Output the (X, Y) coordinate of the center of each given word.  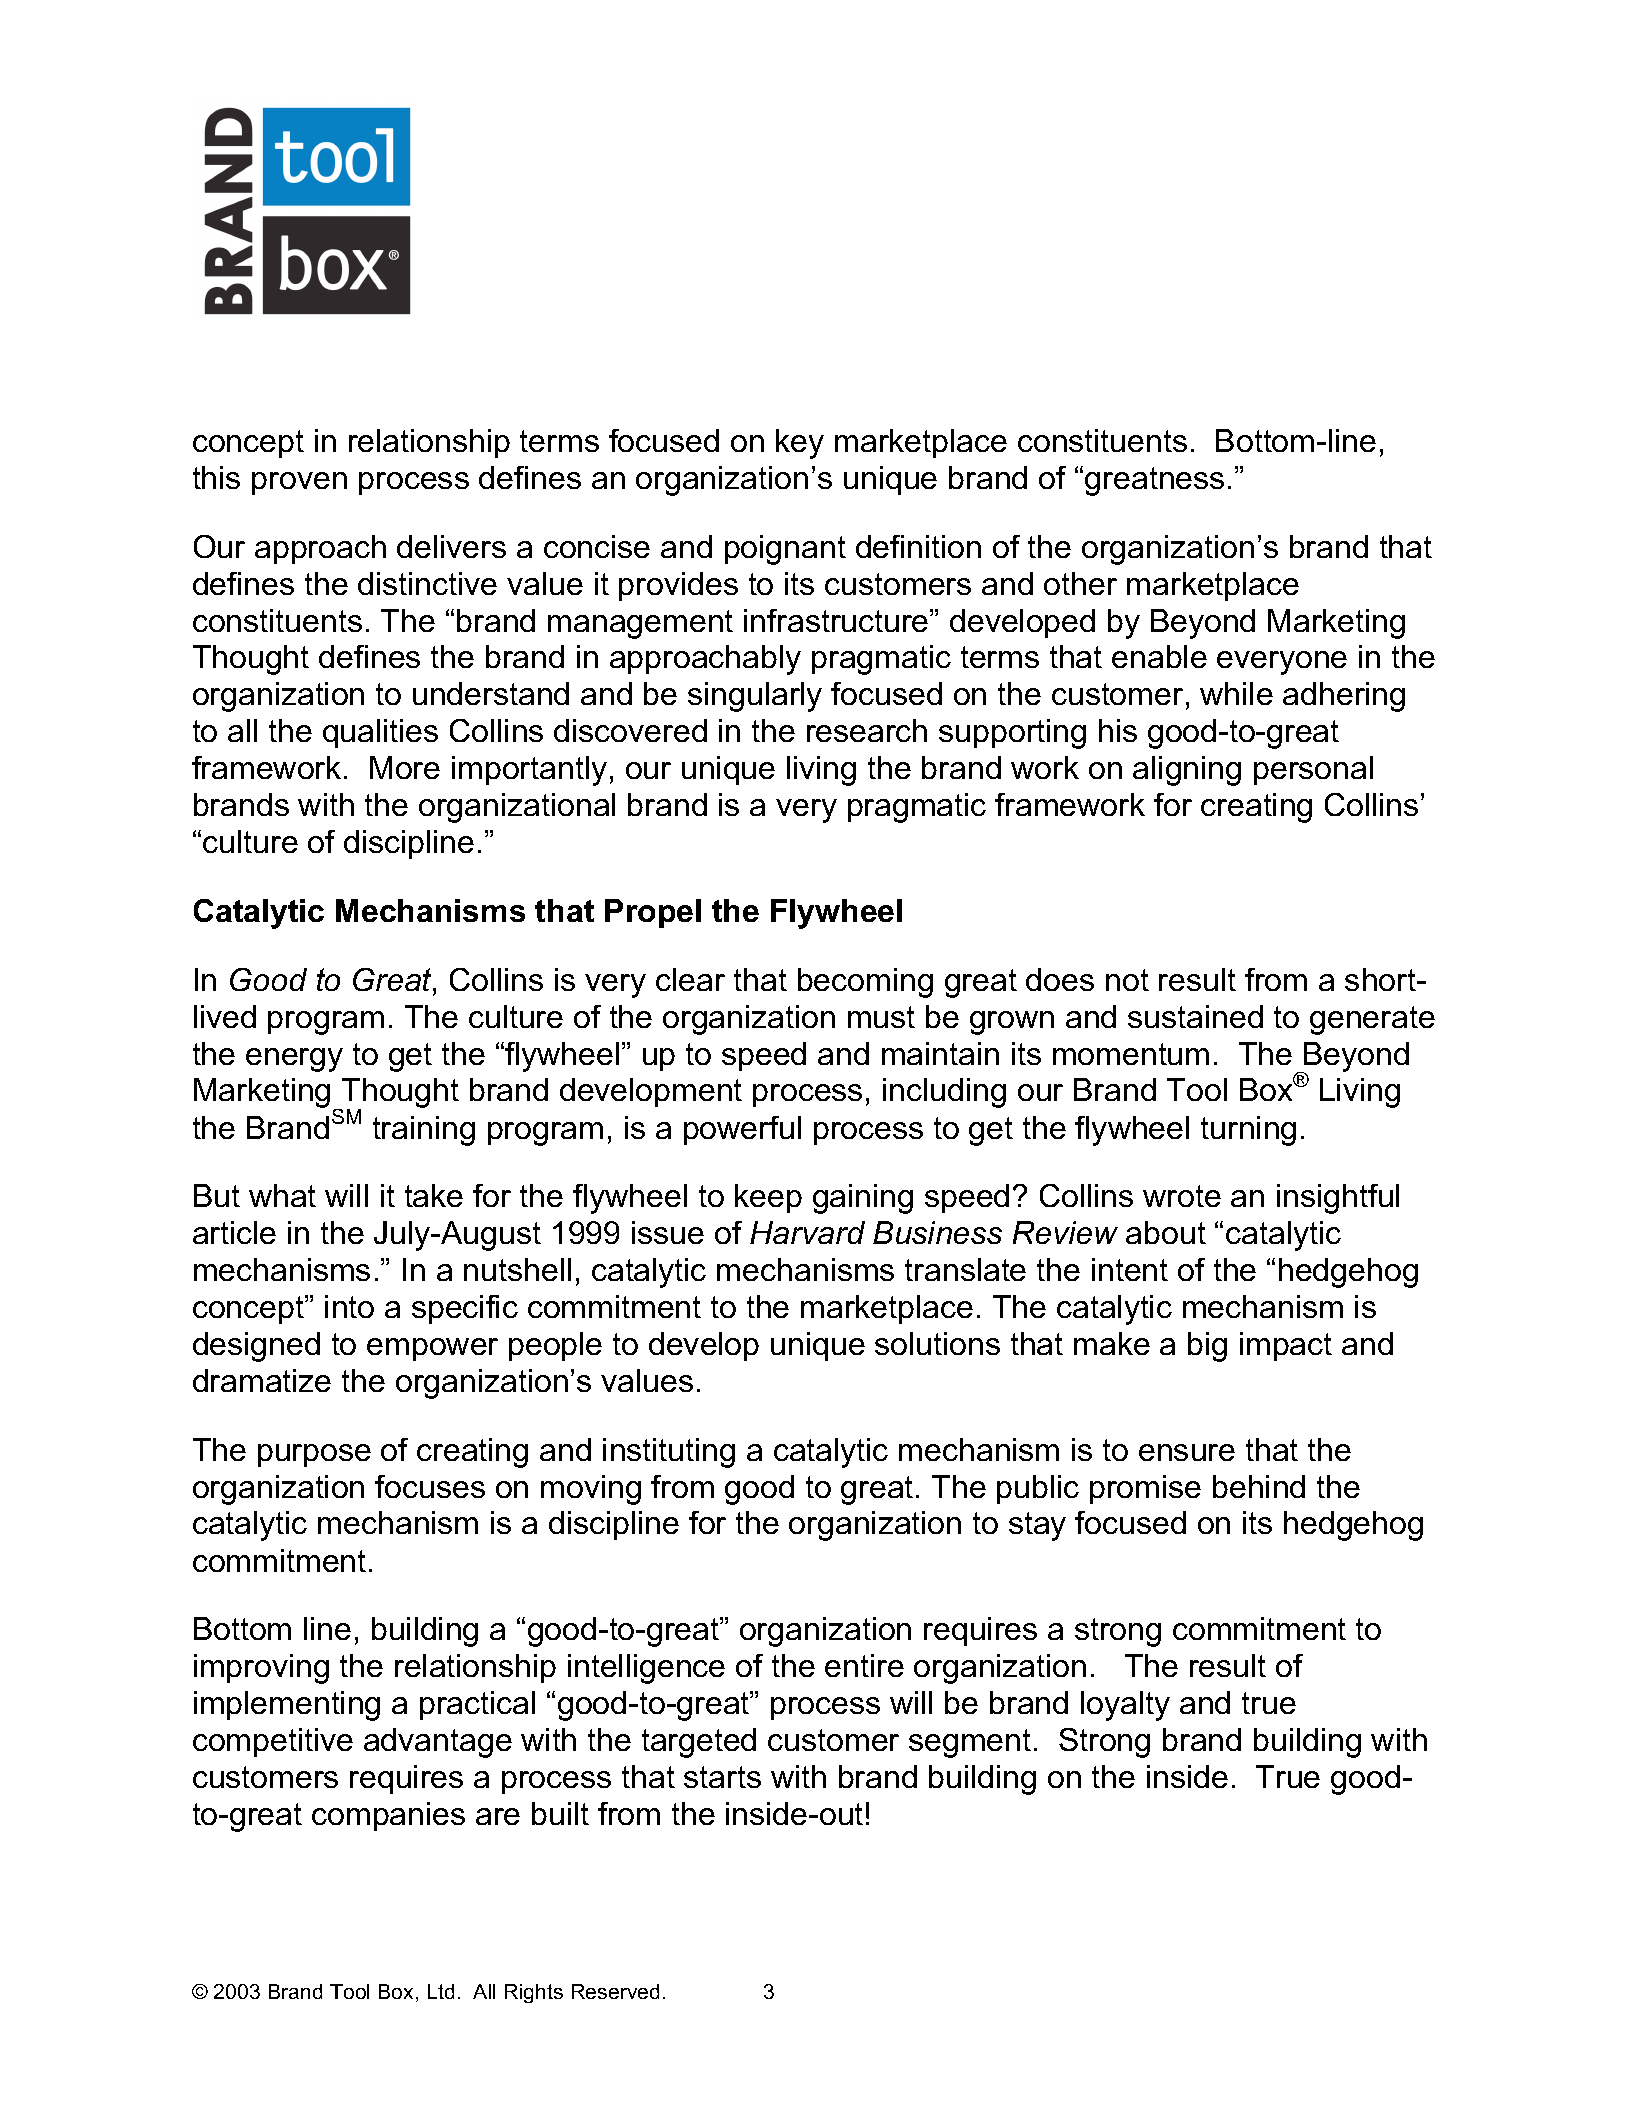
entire (864, 1665)
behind (1259, 1486)
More (405, 767)
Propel (653, 913)
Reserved (615, 1991)
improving (261, 1669)
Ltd (441, 1991)
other (1080, 583)
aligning (1187, 771)
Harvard (807, 1232)
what (282, 1195)
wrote (1182, 1196)
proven (299, 483)
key (800, 444)
